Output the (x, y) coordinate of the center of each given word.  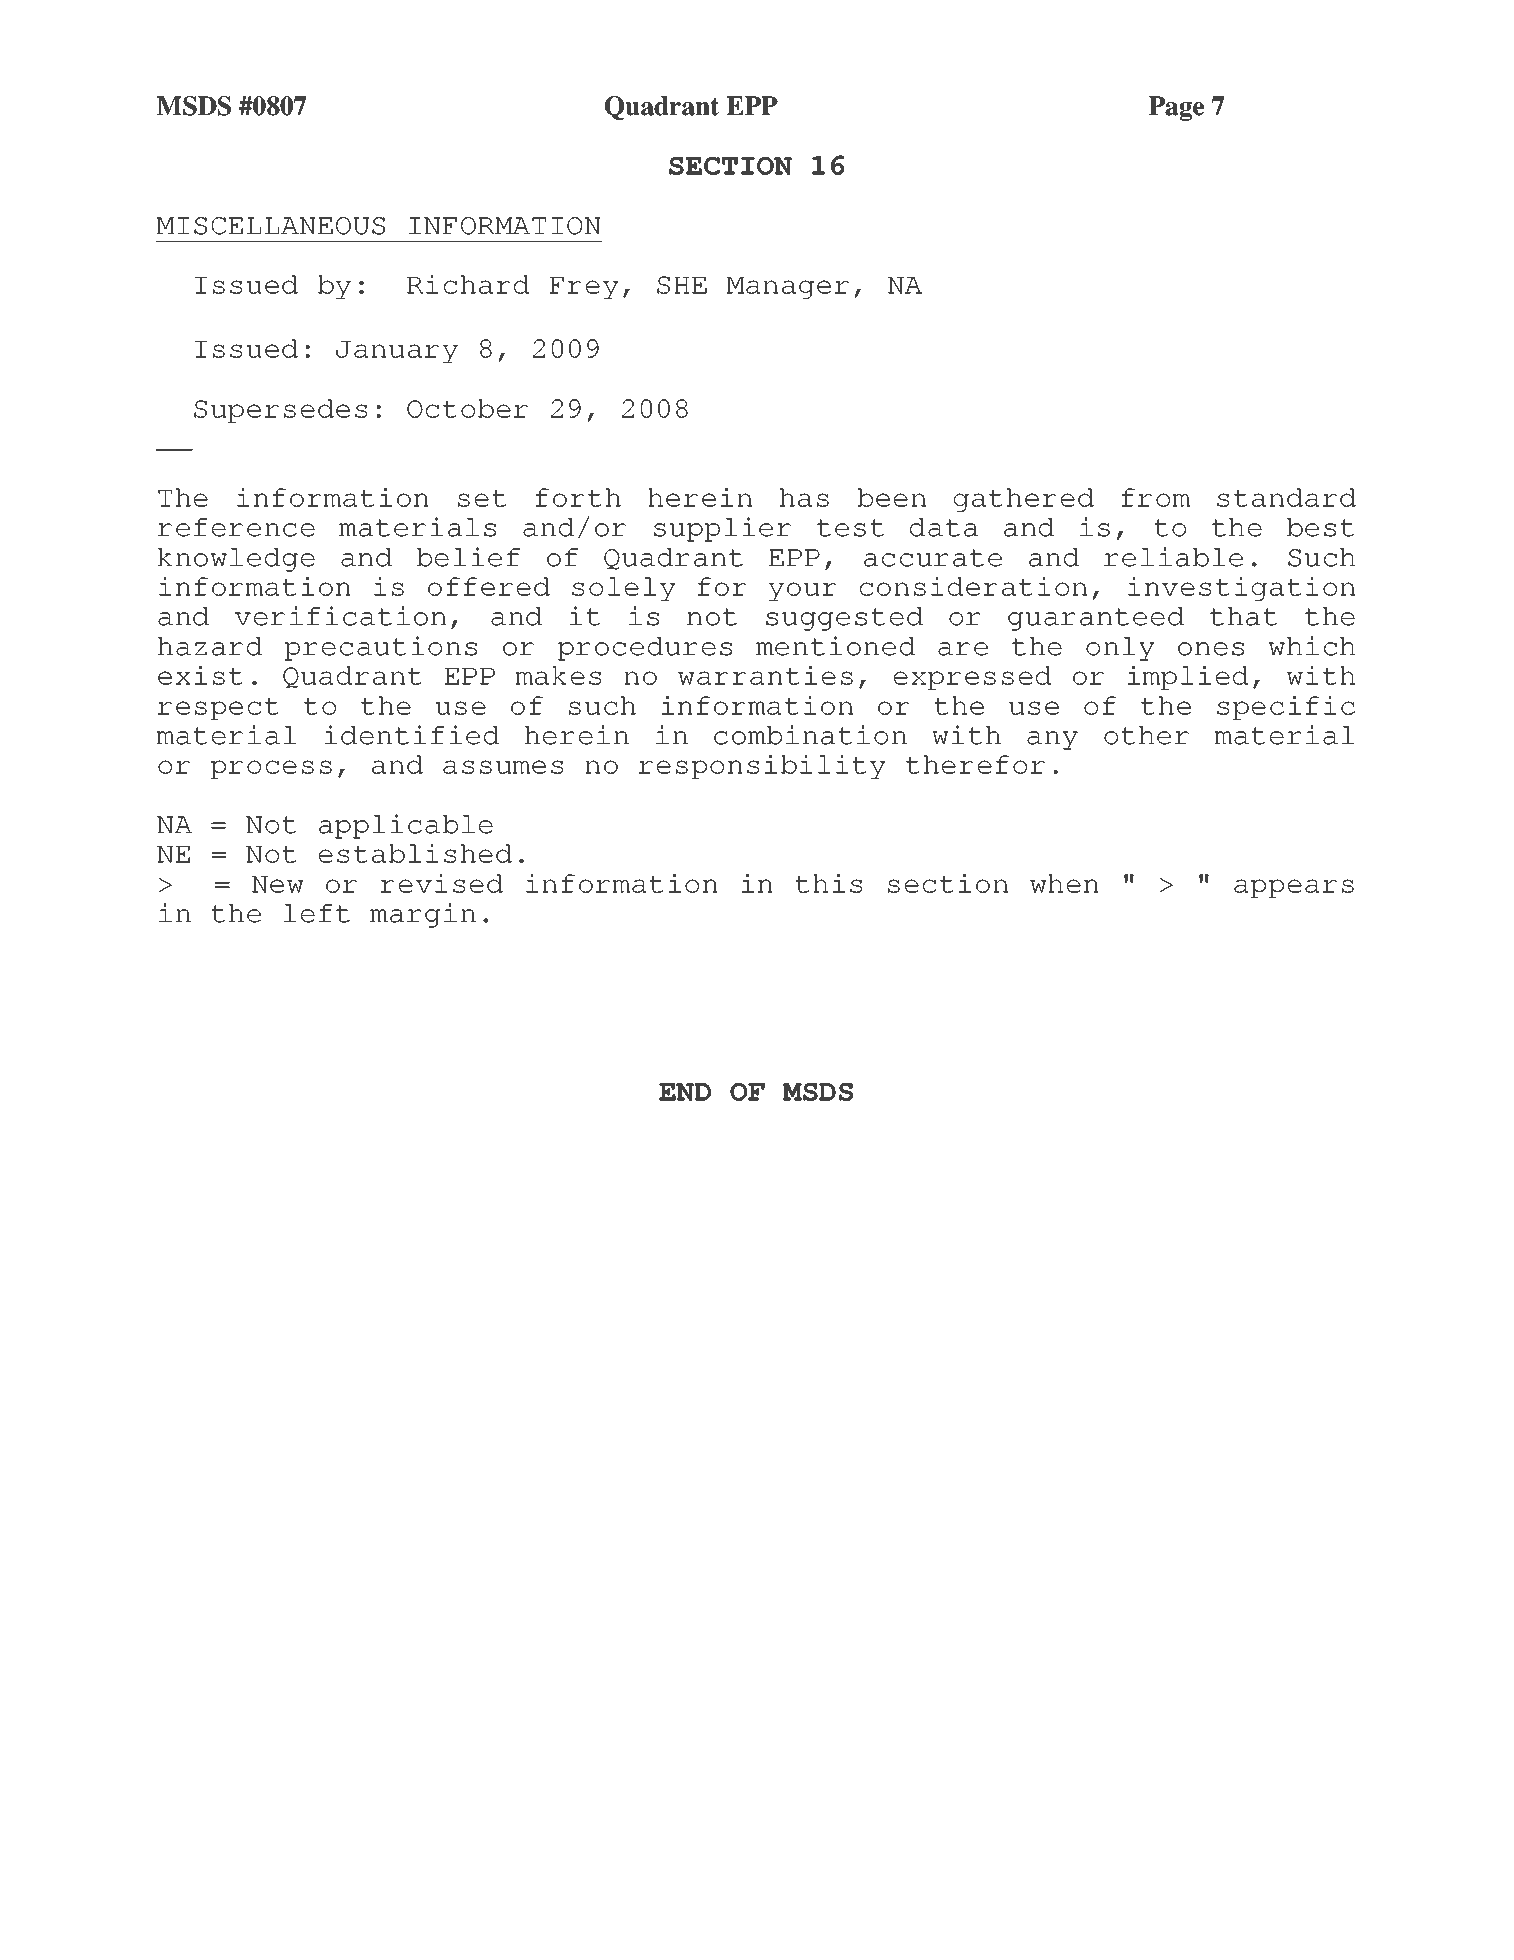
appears (1294, 888)
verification (340, 616)
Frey (584, 288)
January (397, 352)
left (316, 913)
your (803, 591)
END (685, 1092)
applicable (406, 826)
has (804, 497)
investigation (1241, 589)
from (1155, 497)
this (828, 883)
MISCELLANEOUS (271, 226)
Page (1176, 108)
